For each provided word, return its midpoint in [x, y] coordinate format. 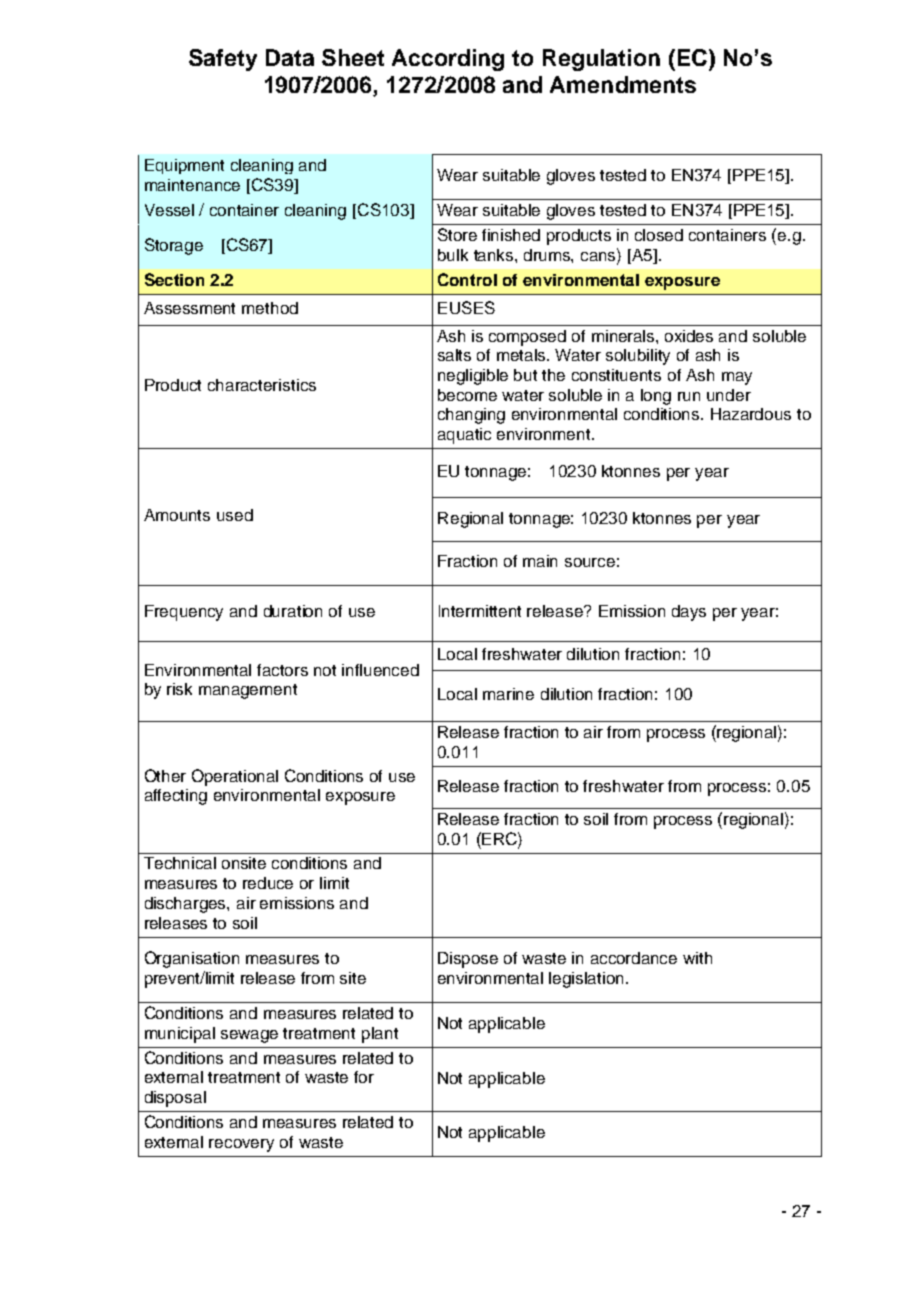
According [448, 60]
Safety [223, 60]
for [364, 1077]
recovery [241, 1145]
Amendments [623, 84]
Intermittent [480, 611]
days [689, 613]
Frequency [184, 613]
